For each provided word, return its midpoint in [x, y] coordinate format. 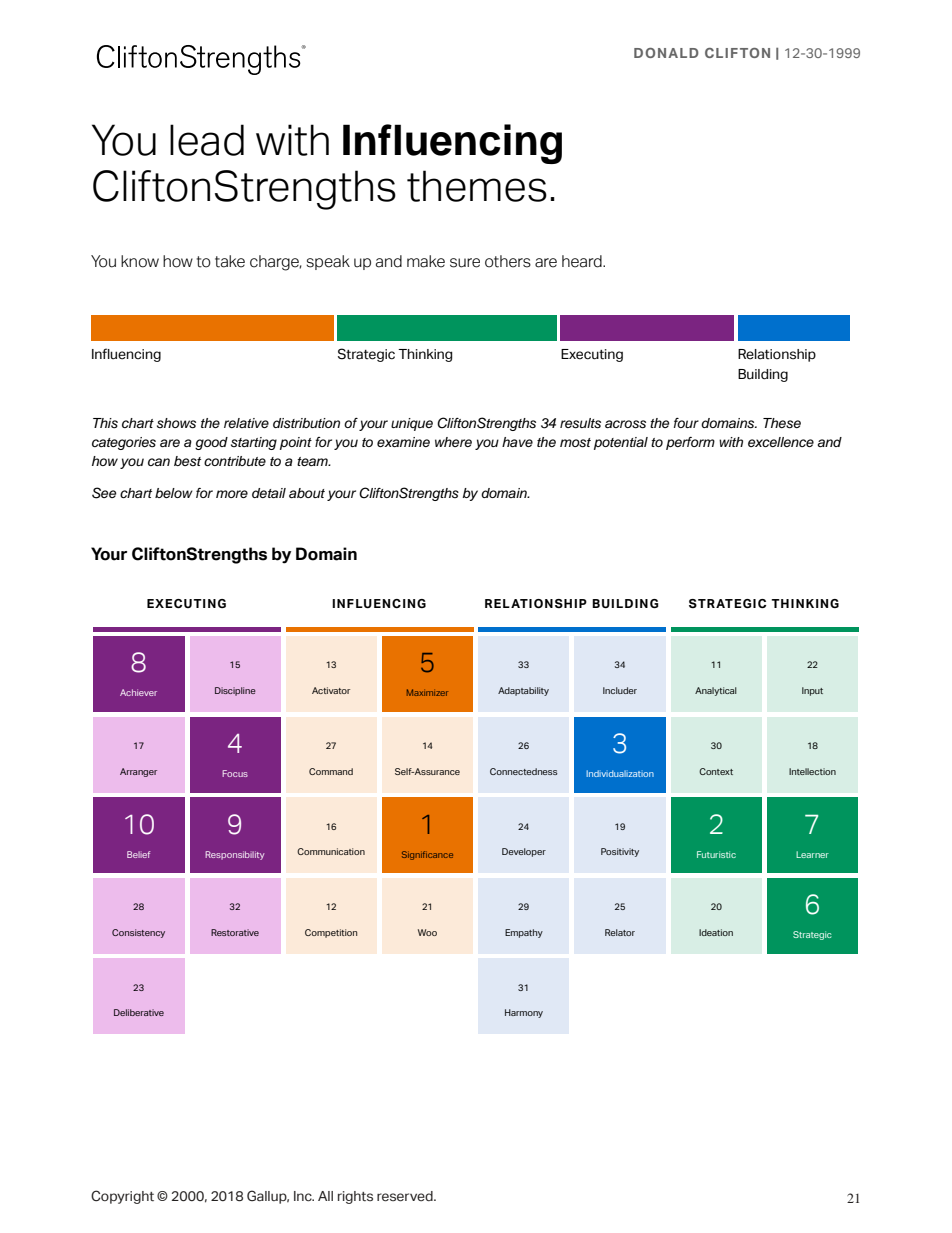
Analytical [716, 691]
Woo [427, 932]
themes [477, 186]
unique [412, 424]
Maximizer [427, 692]
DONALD [666, 53]
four [686, 423]
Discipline [235, 691]
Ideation [716, 932]
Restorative [235, 932]
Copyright [122, 1197]
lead [207, 140]
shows [176, 423]
